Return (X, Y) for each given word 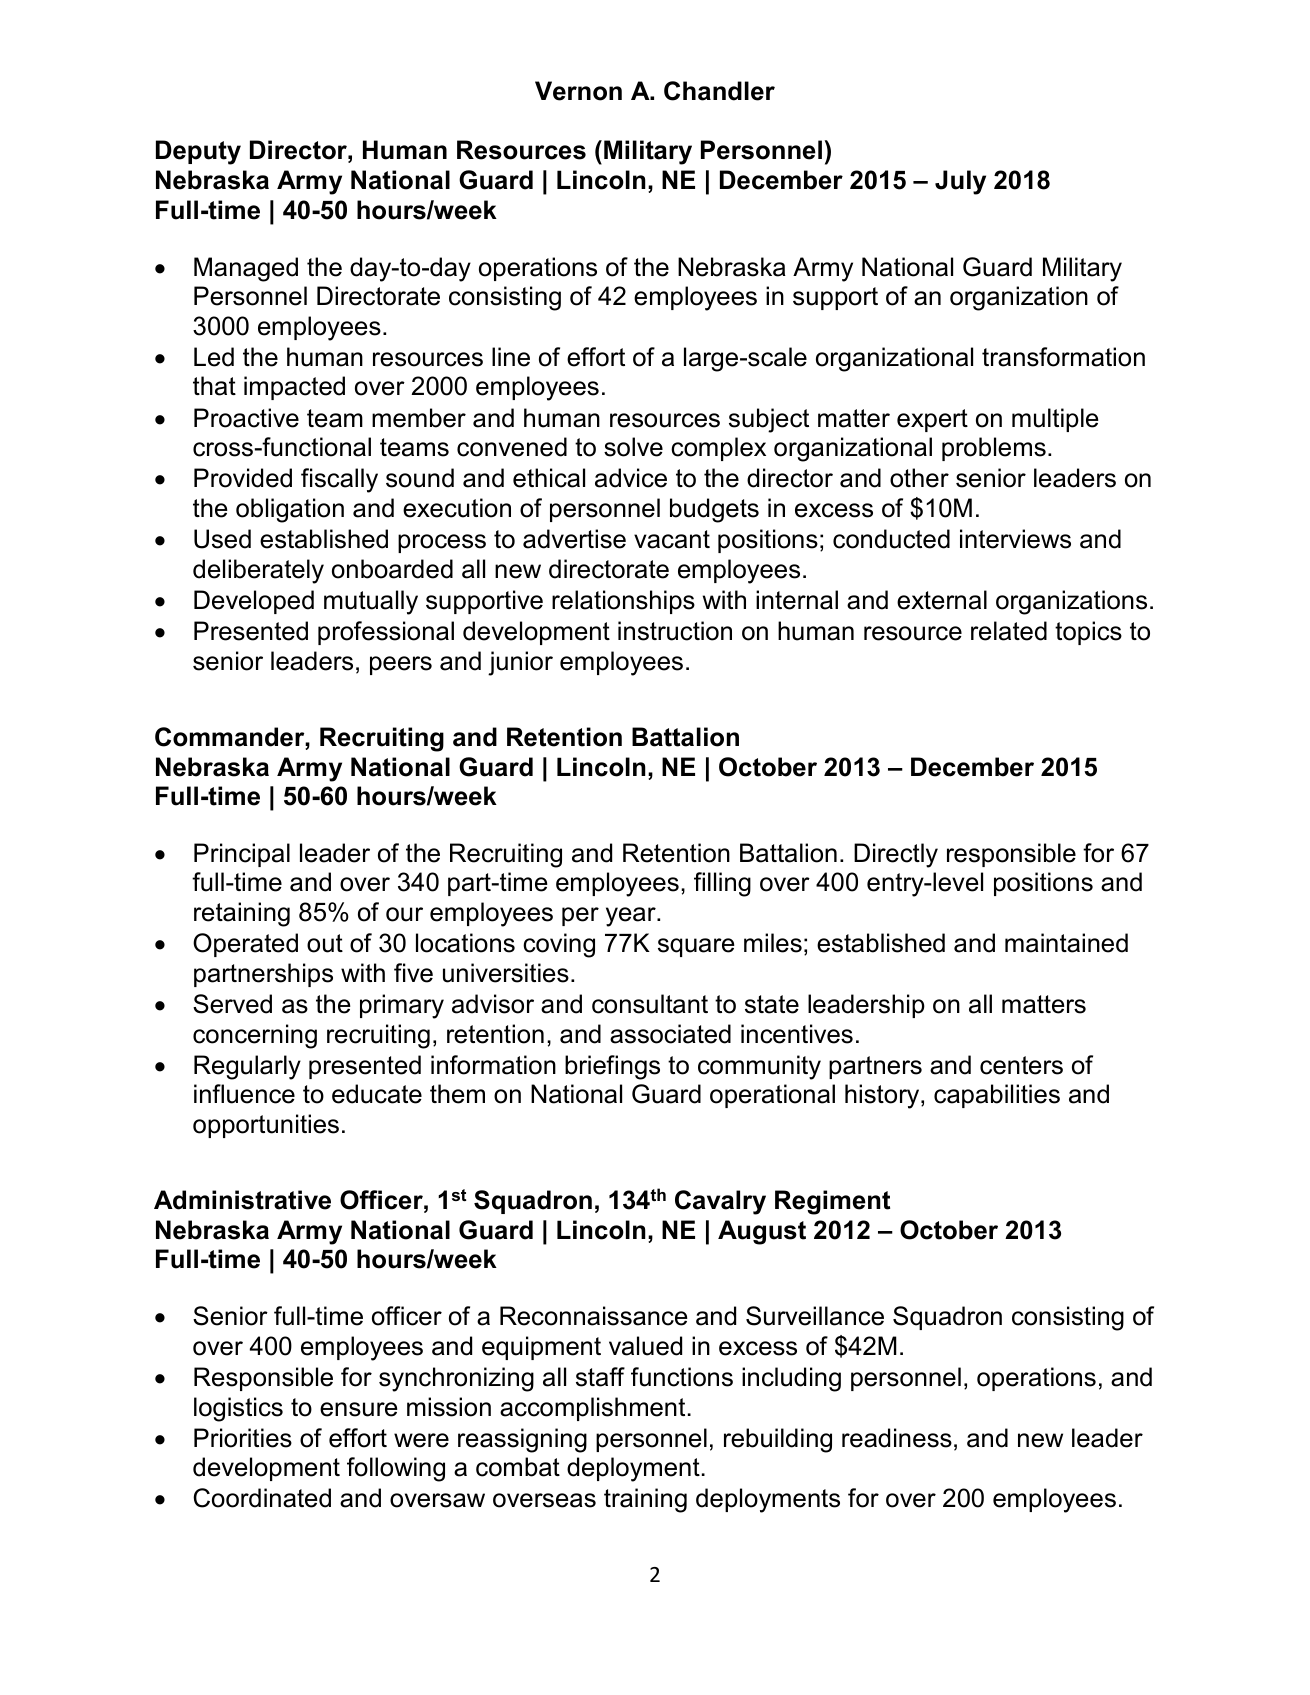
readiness (897, 1438)
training (645, 1500)
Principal (242, 855)
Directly (896, 855)
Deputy (198, 152)
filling (722, 884)
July (960, 182)
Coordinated (262, 1498)
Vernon (578, 91)
